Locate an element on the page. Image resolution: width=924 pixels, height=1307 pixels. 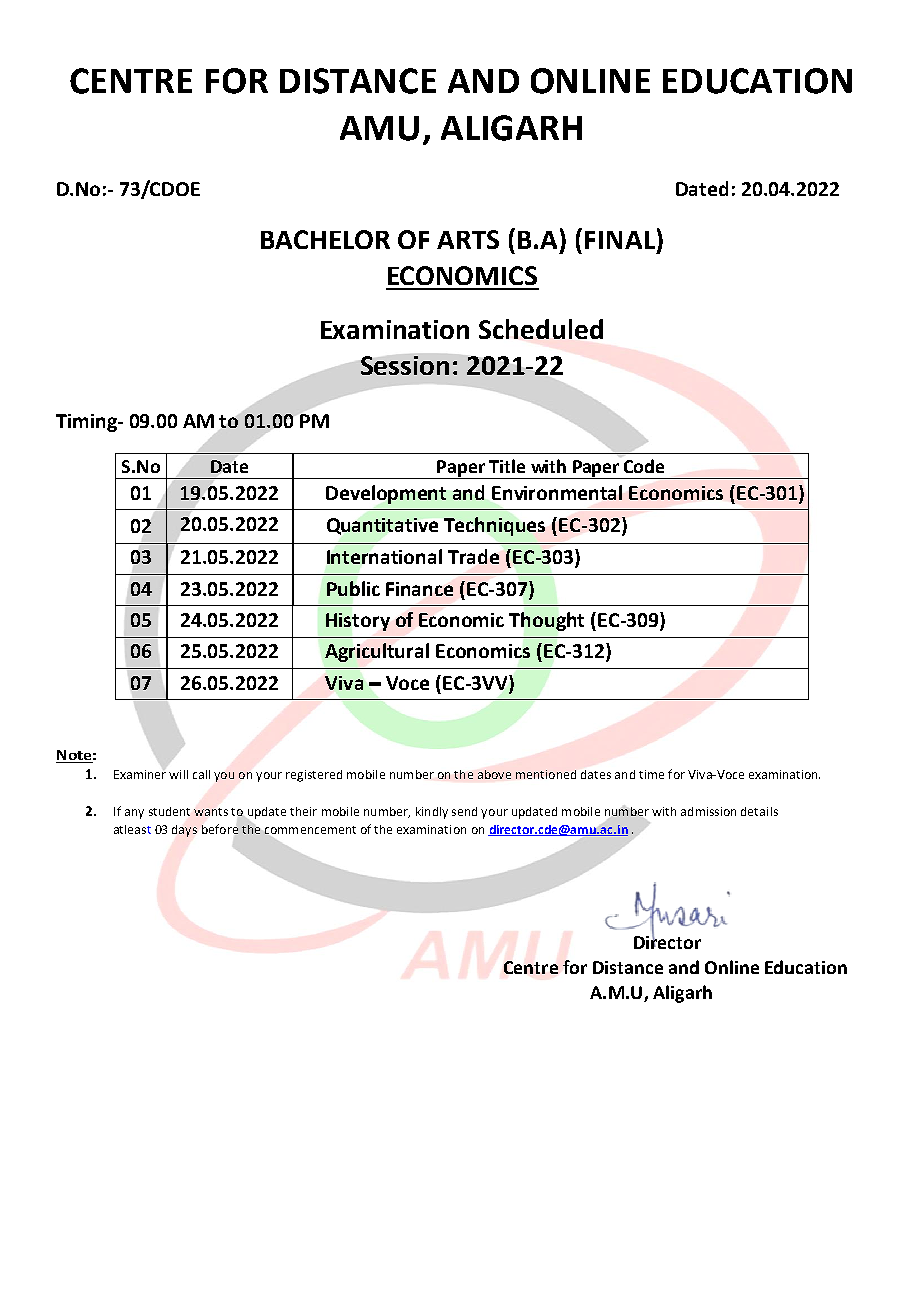
Techniques is located at coordinates (494, 526).
